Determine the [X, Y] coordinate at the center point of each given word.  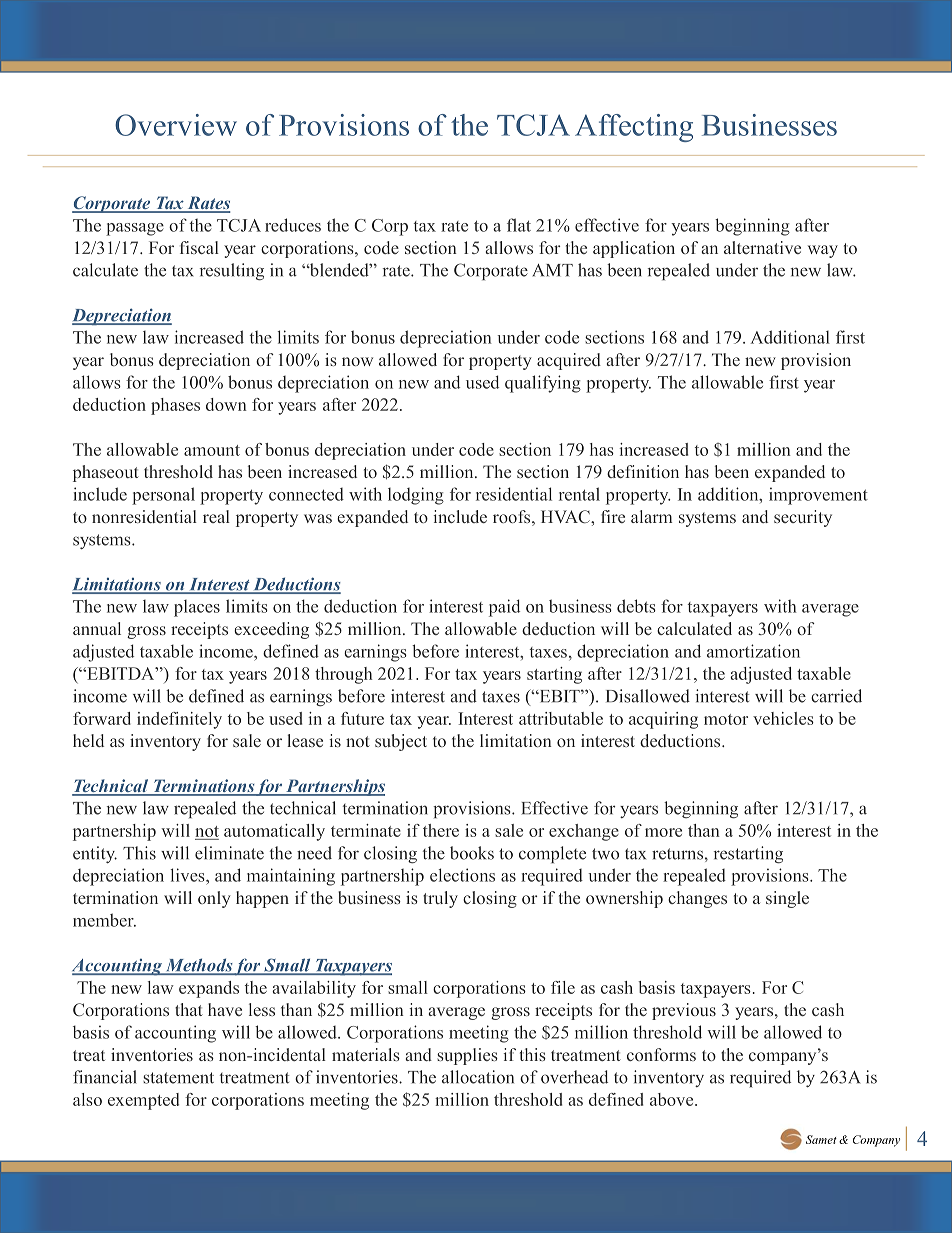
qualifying [543, 384]
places [197, 608]
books [472, 853]
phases [175, 406]
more [663, 832]
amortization [753, 651]
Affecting [634, 128]
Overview [176, 125]
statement [178, 1078]
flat [519, 225]
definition [643, 471]
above [673, 1099]
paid [504, 608]
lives [189, 875]
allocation [478, 1077]
